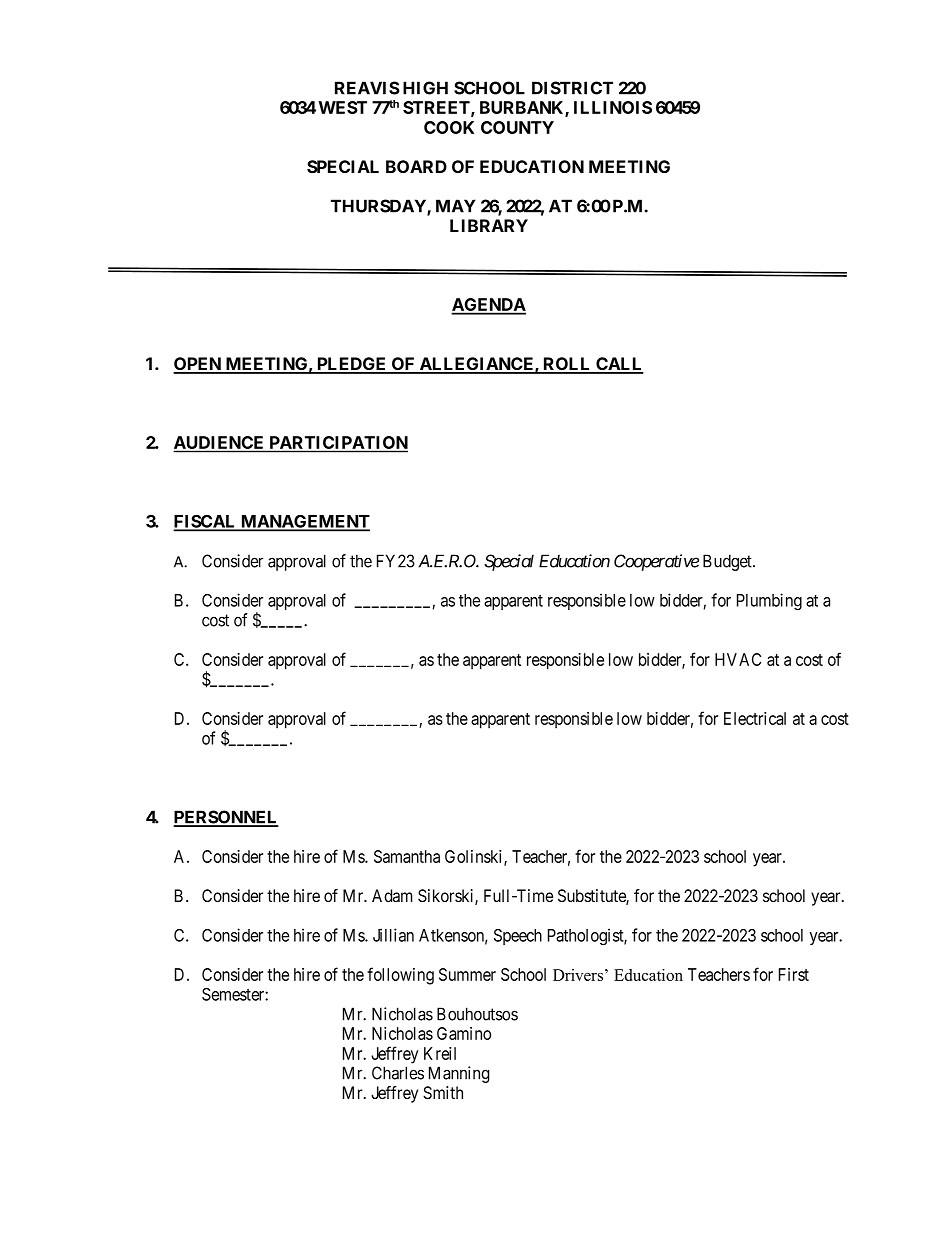  Describe the element at coordinates (459, 1074) in the page. I see `Manning` at that location.
